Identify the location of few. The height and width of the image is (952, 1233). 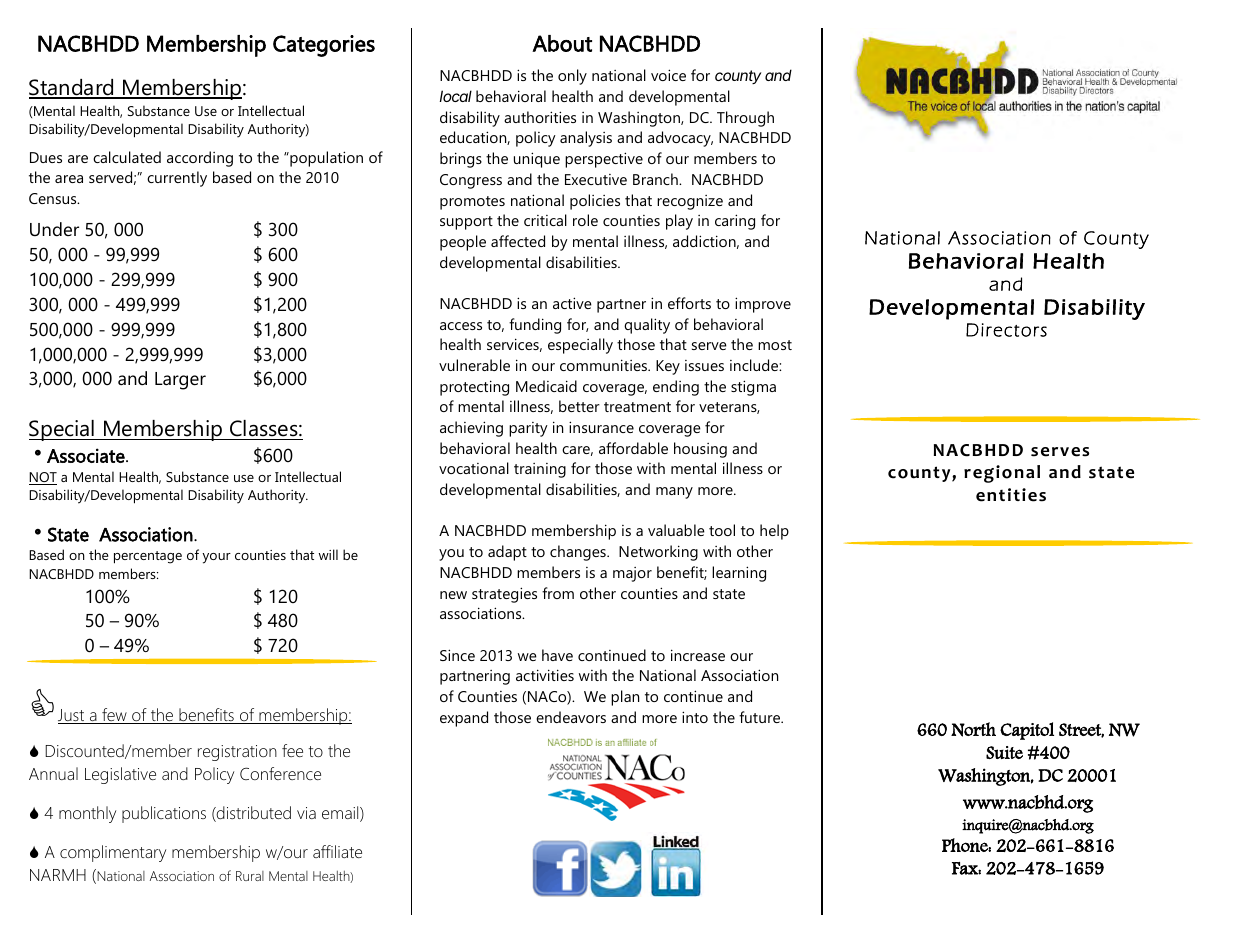
(114, 716).
